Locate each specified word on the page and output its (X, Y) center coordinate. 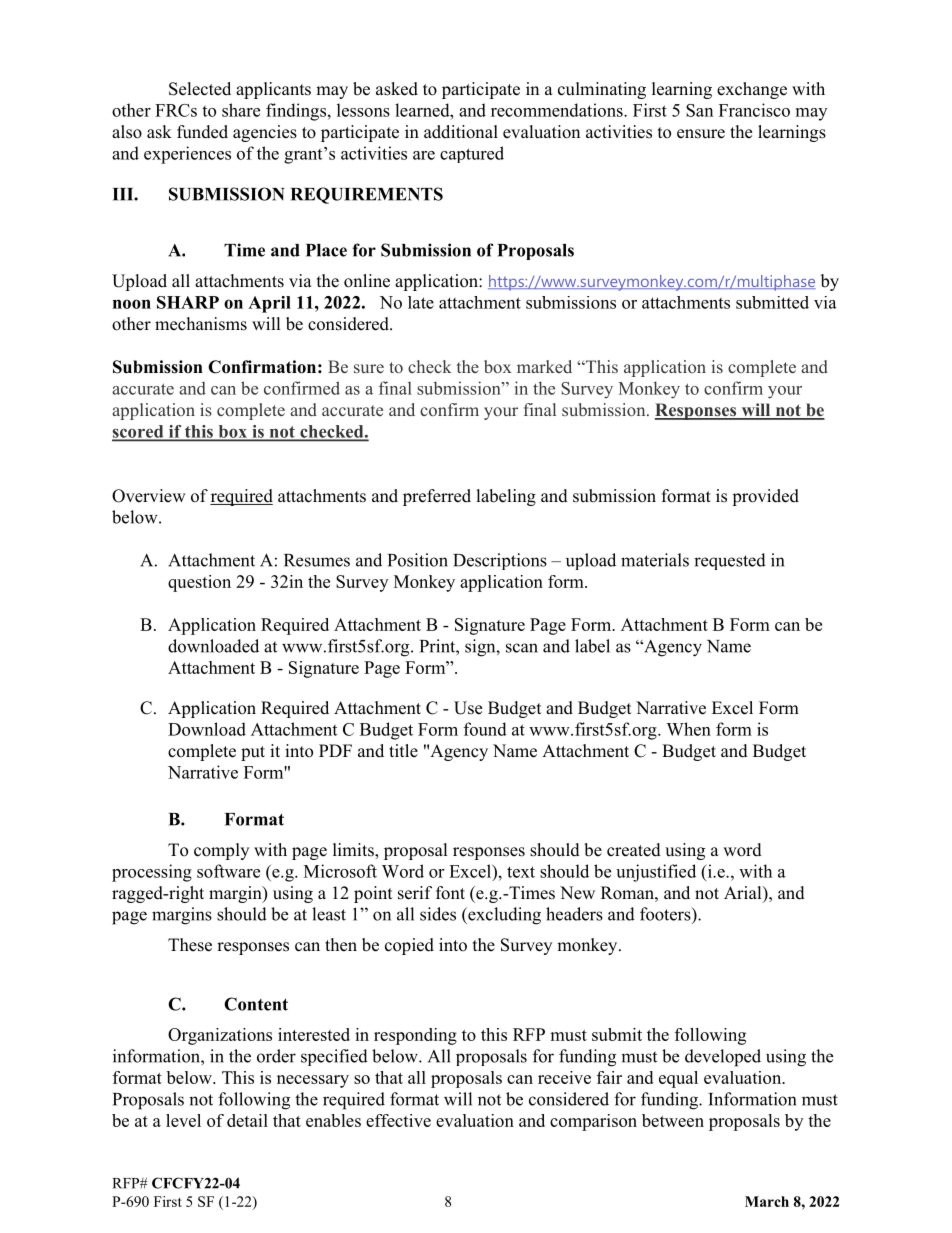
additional (461, 132)
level (183, 1120)
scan (522, 648)
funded (202, 132)
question (199, 583)
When (688, 729)
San (699, 110)
